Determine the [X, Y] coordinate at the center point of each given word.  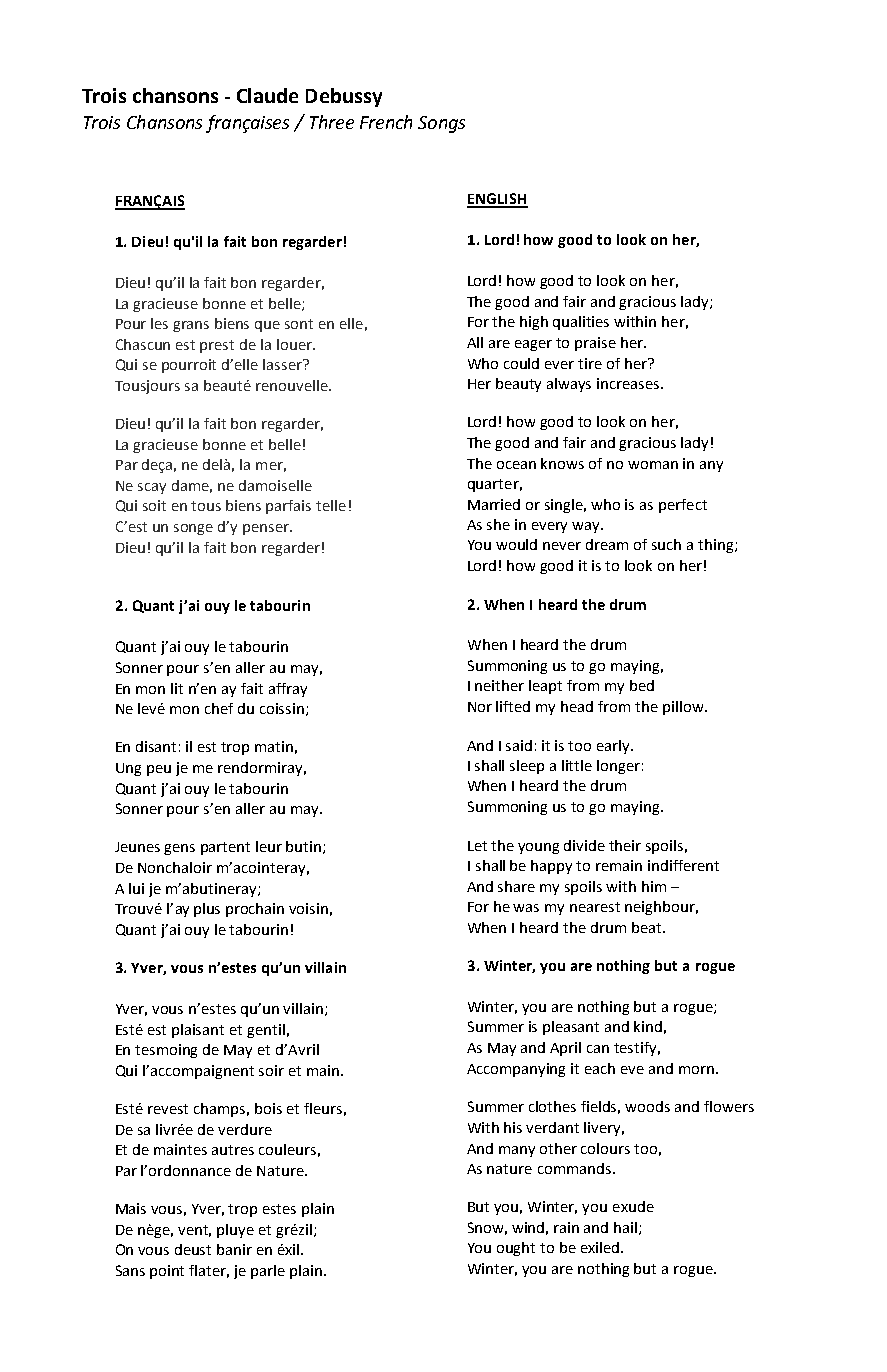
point [167, 1272]
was [526, 908]
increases [629, 383]
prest [217, 346]
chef [219, 708]
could [521, 363]
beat [648, 927]
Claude [267, 95]
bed [642, 685]
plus [207, 910]
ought [516, 1249]
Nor [480, 707]
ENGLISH [497, 200]
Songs [441, 124]
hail [627, 1228]
